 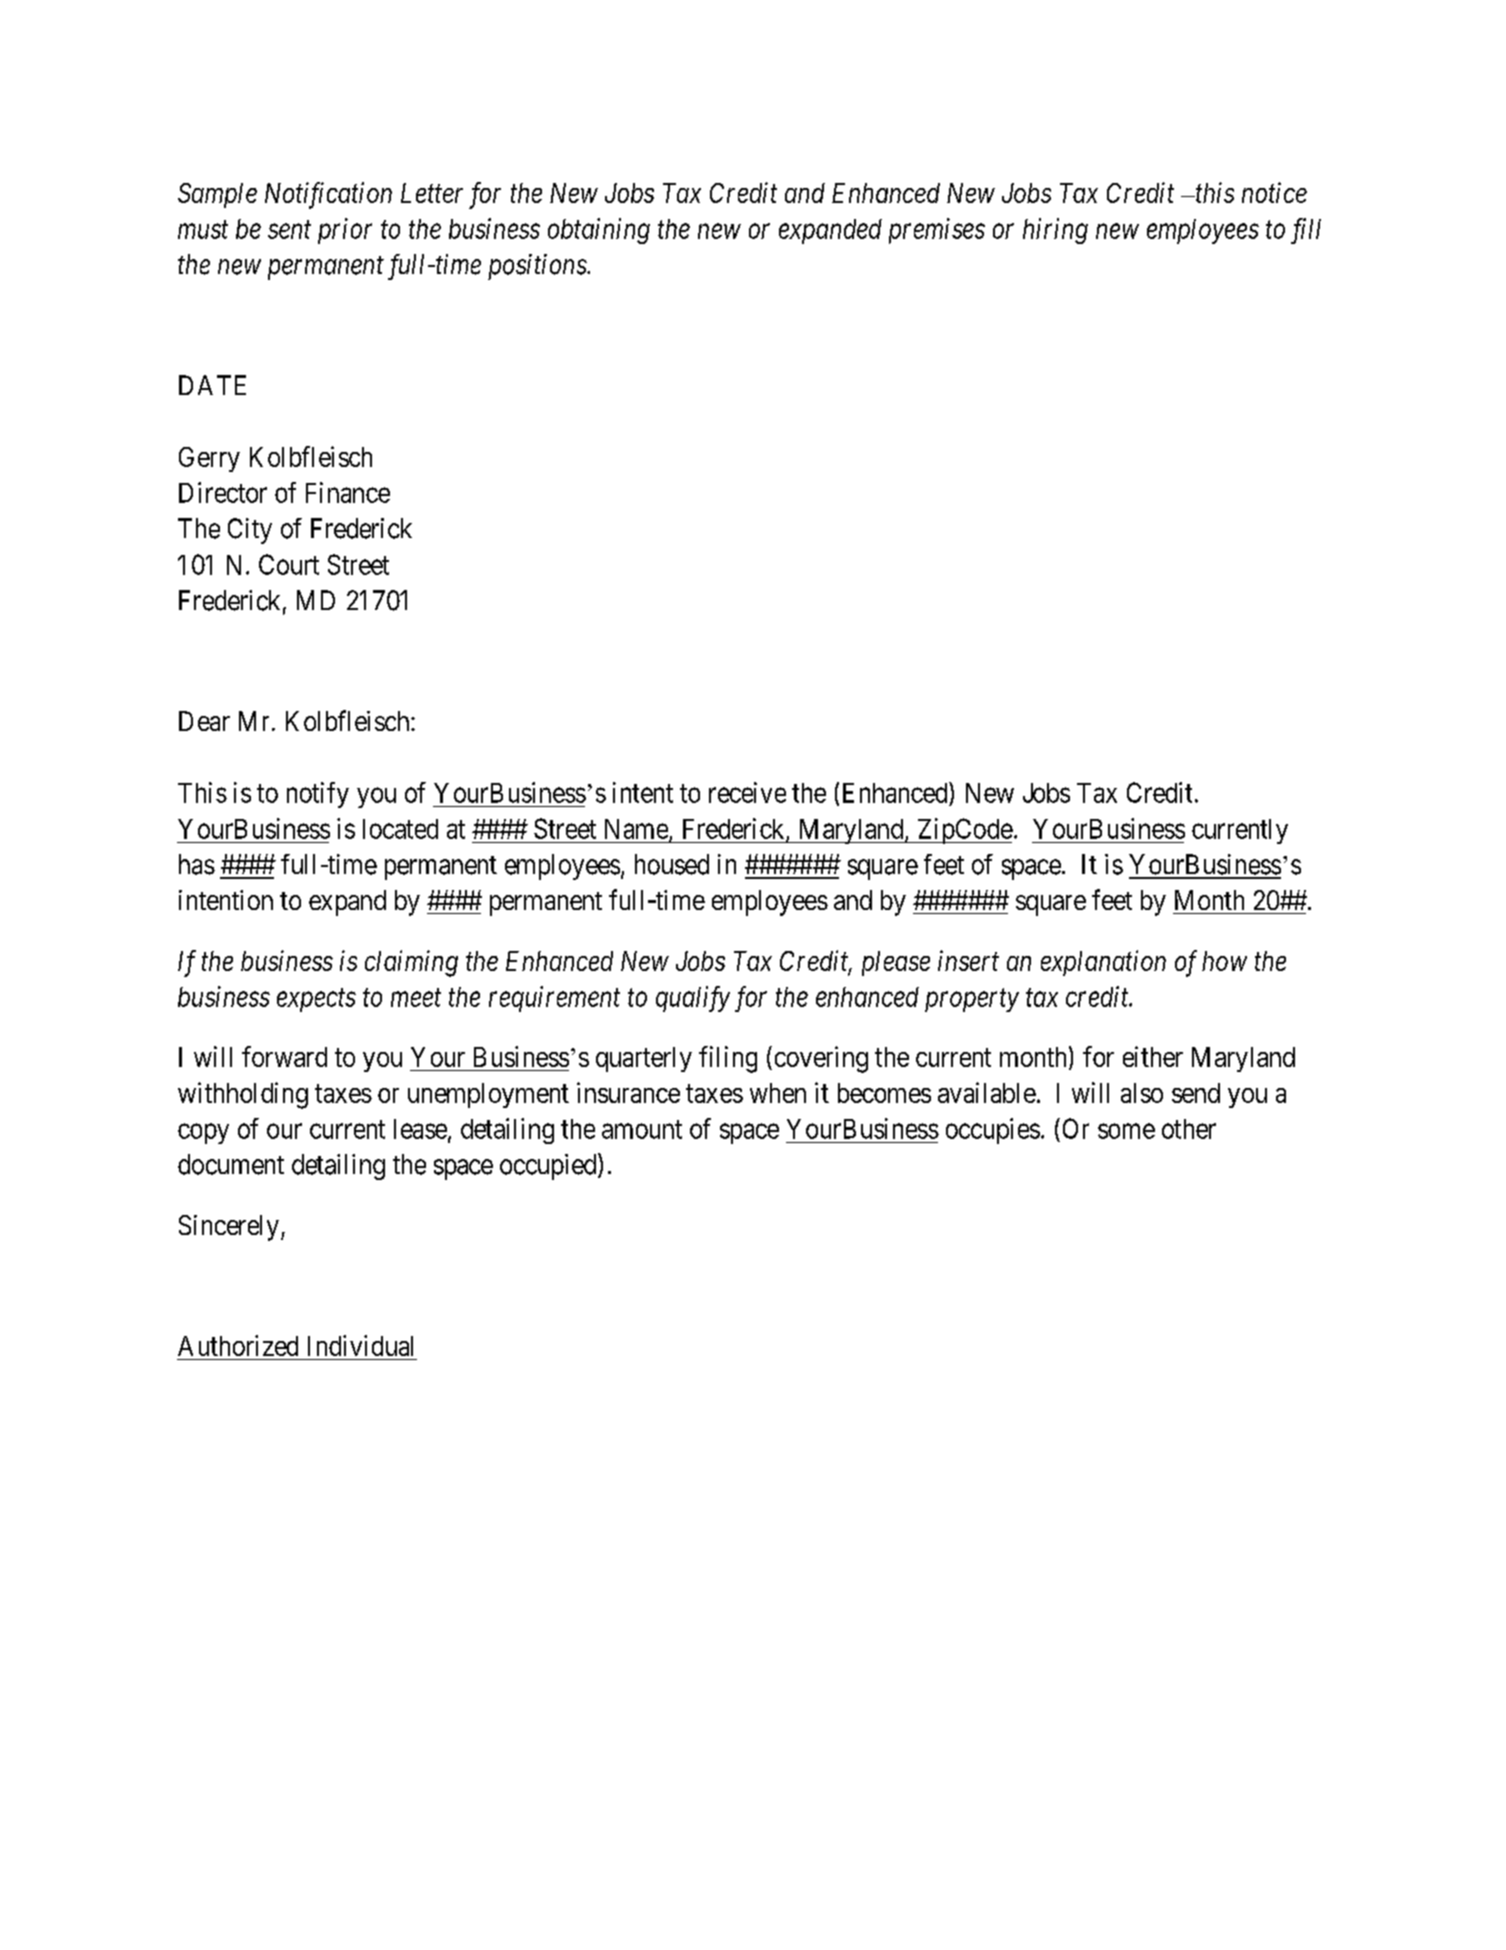 I want to click on notify, so click(x=318, y=795).
